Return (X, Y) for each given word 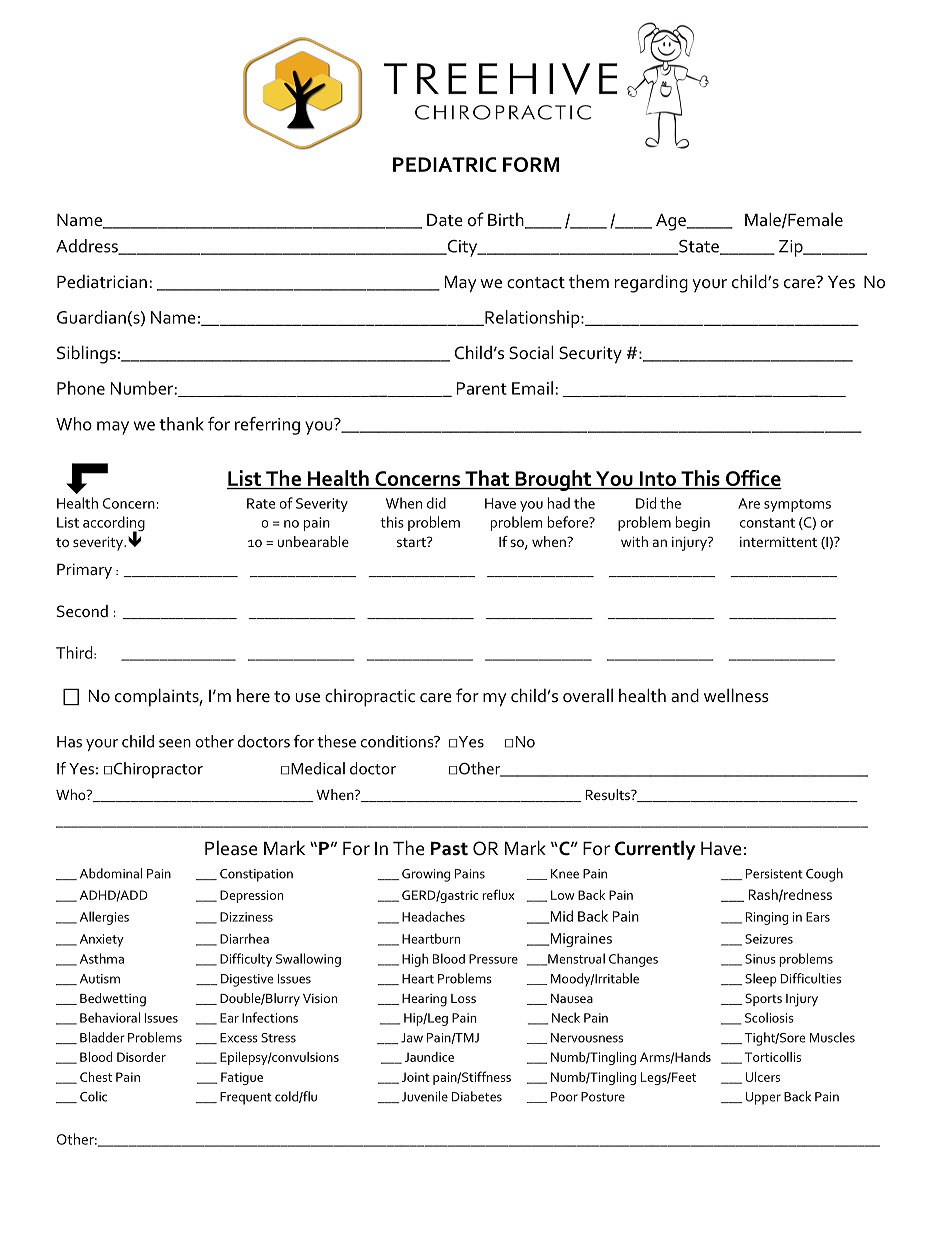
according (114, 525)
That (487, 479)
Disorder (141, 1057)
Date (445, 220)
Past (449, 849)
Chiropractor (158, 770)
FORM (531, 164)
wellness (736, 695)
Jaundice (429, 1057)
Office (752, 479)
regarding (651, 283)
